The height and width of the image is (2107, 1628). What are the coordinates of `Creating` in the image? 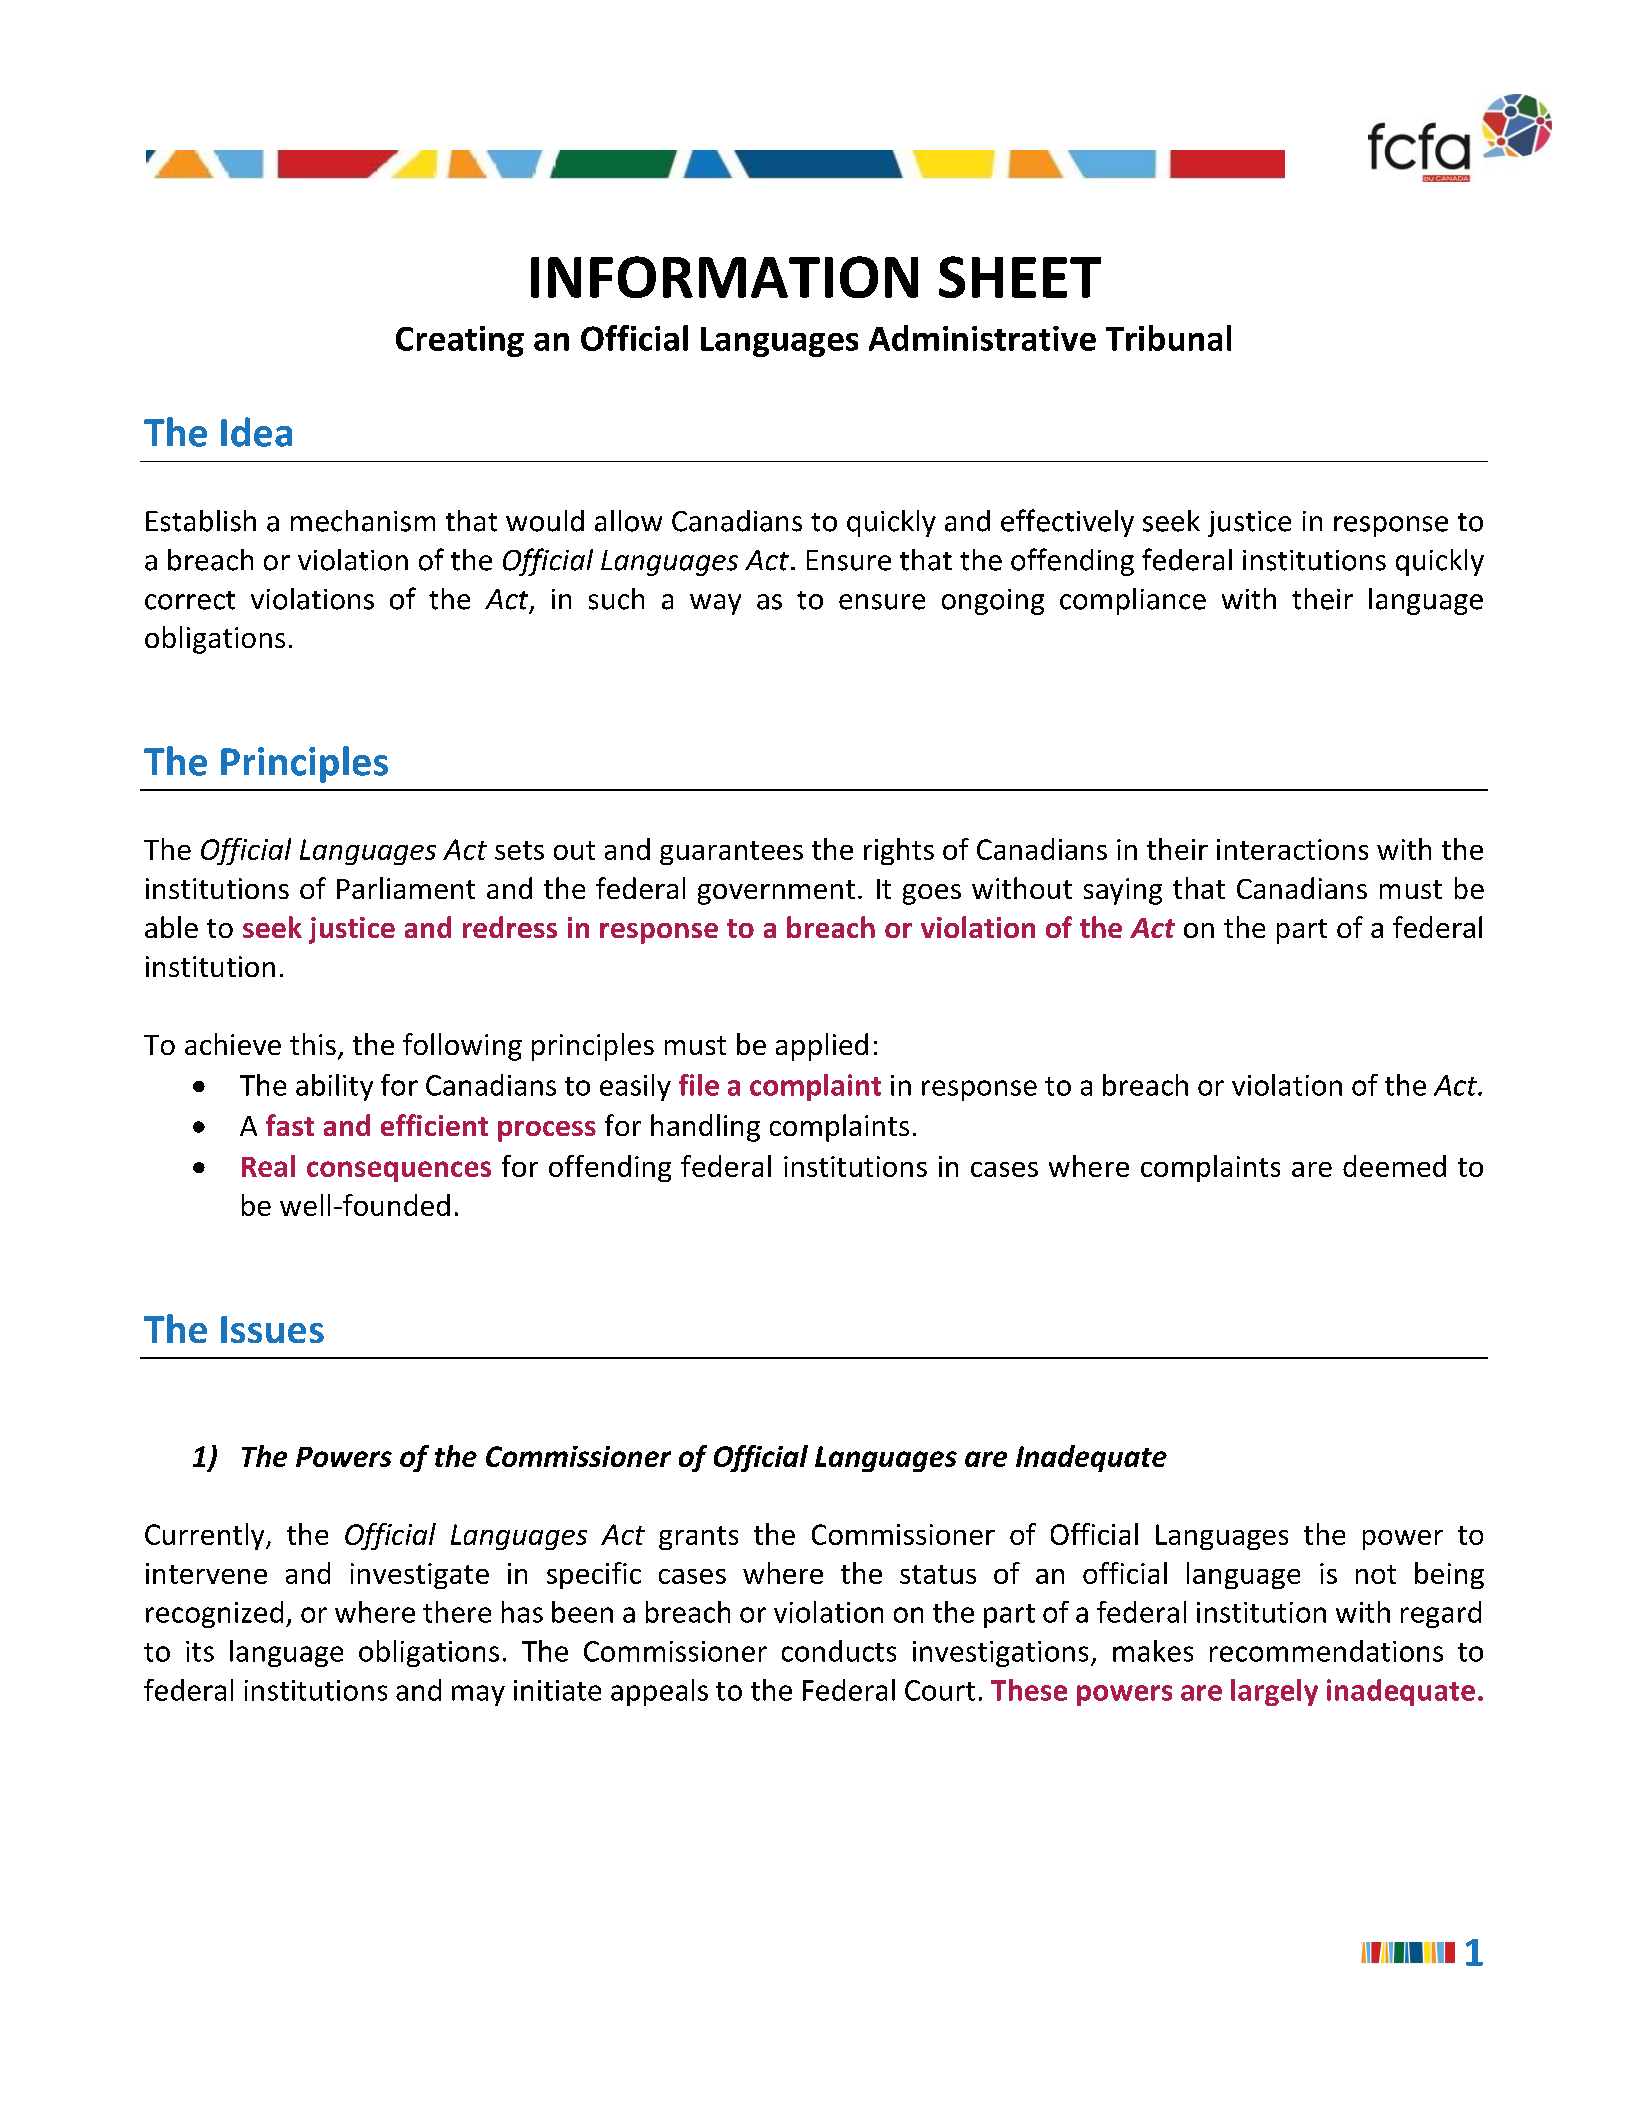 It's located at (460, 341).
